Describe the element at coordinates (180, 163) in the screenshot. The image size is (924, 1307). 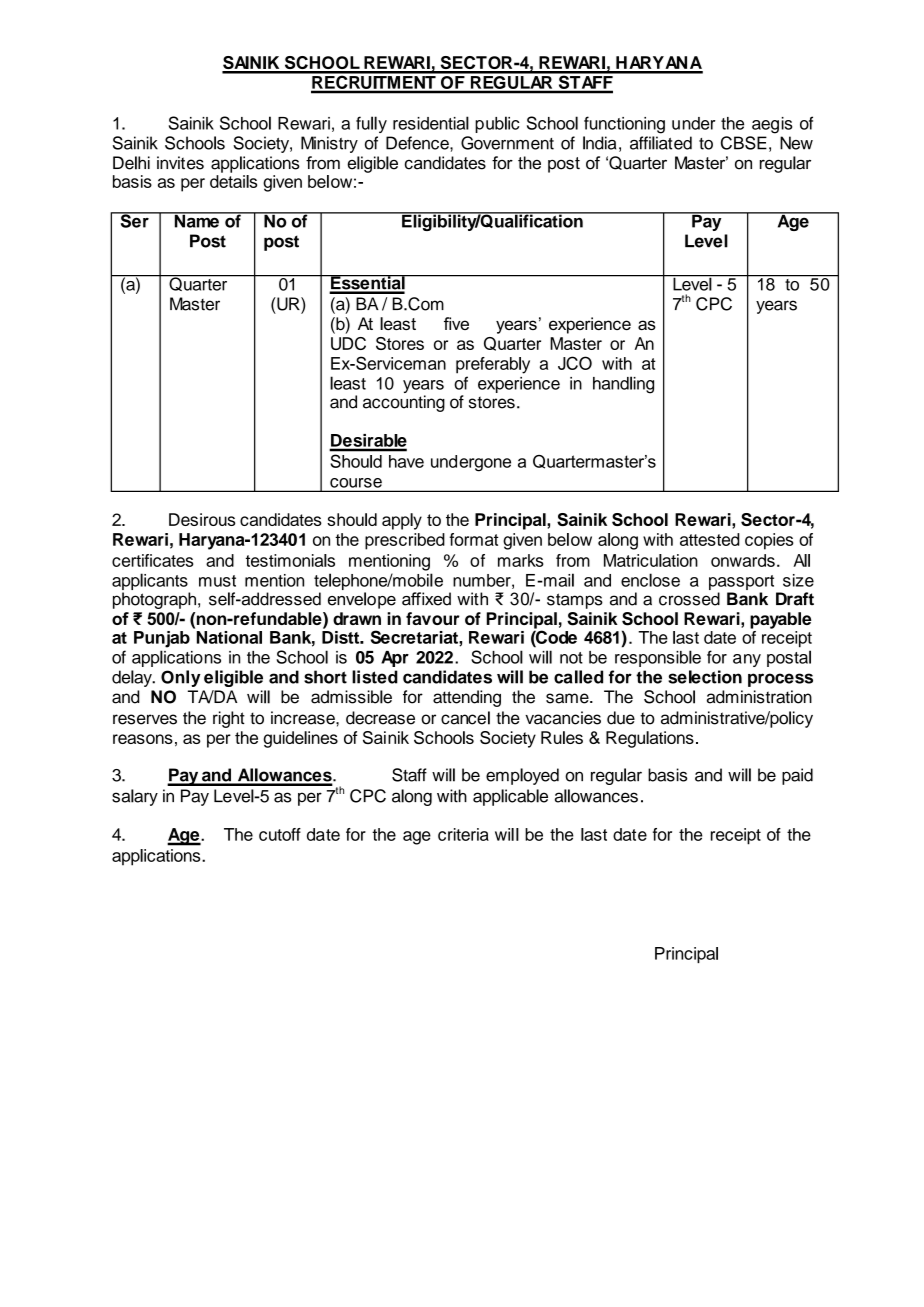
I see `invites` at that location.
